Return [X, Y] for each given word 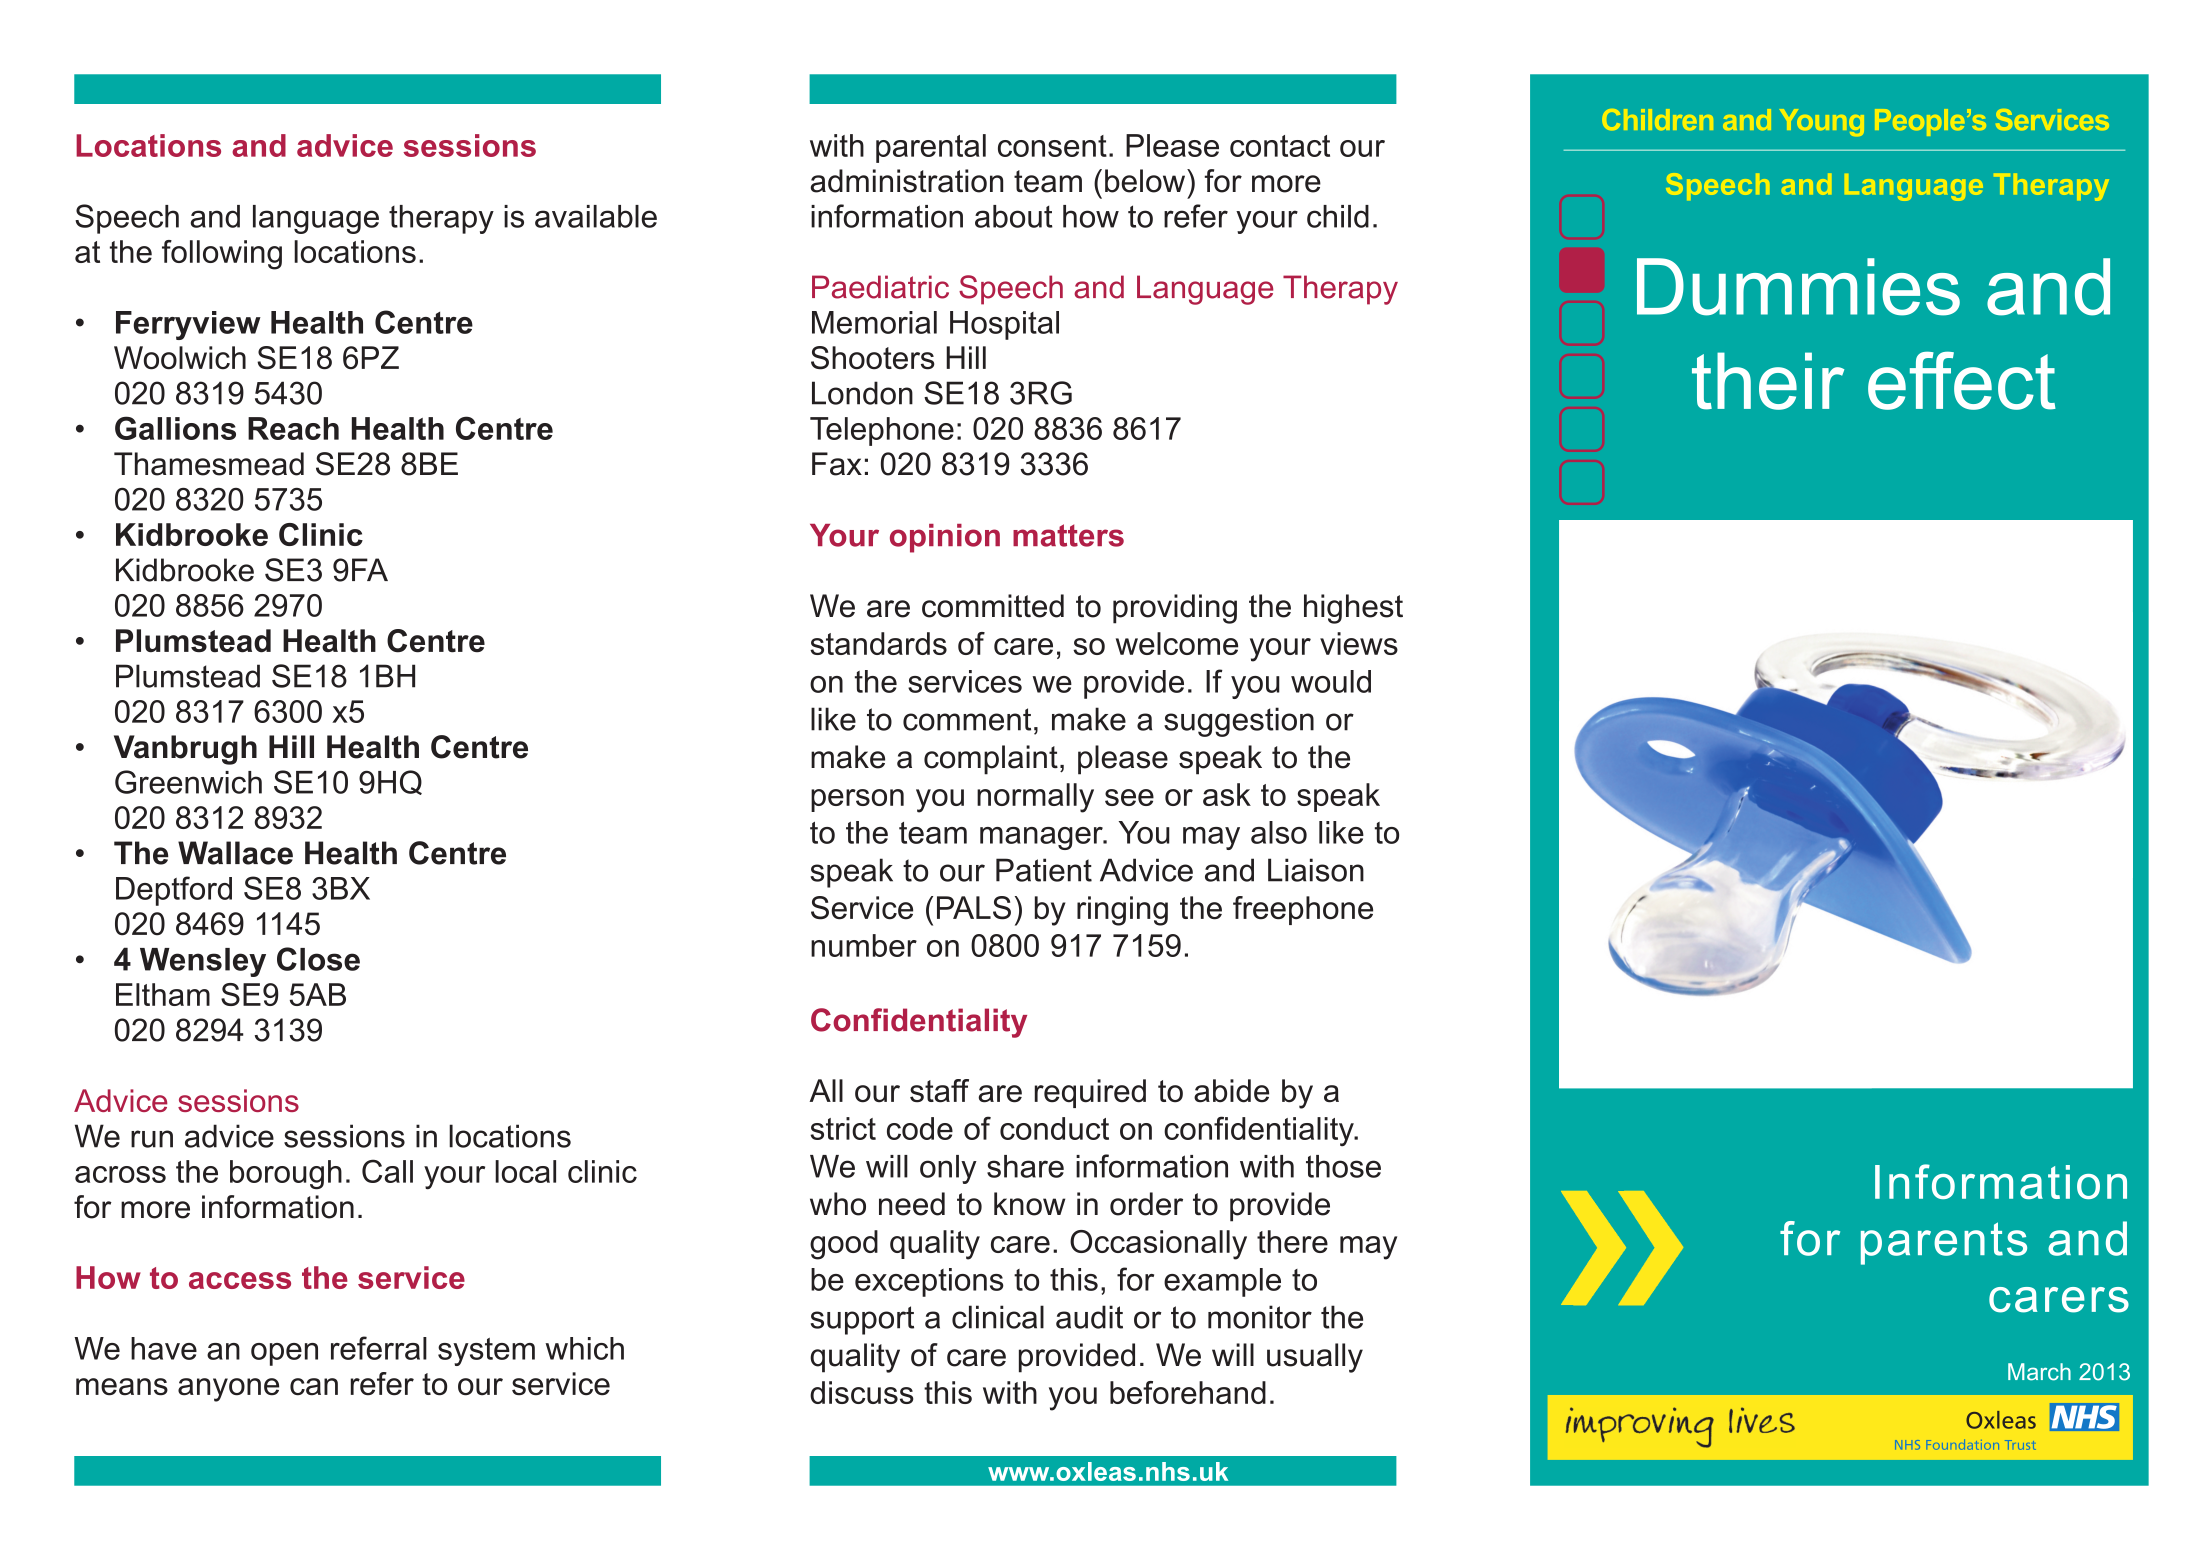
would [1331, 681]
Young [1822, 122]
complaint [991, 760]
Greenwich [188, 782]
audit [1089, 1317]
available [596, 216]
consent [1052, 146]
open [284, 1354]
